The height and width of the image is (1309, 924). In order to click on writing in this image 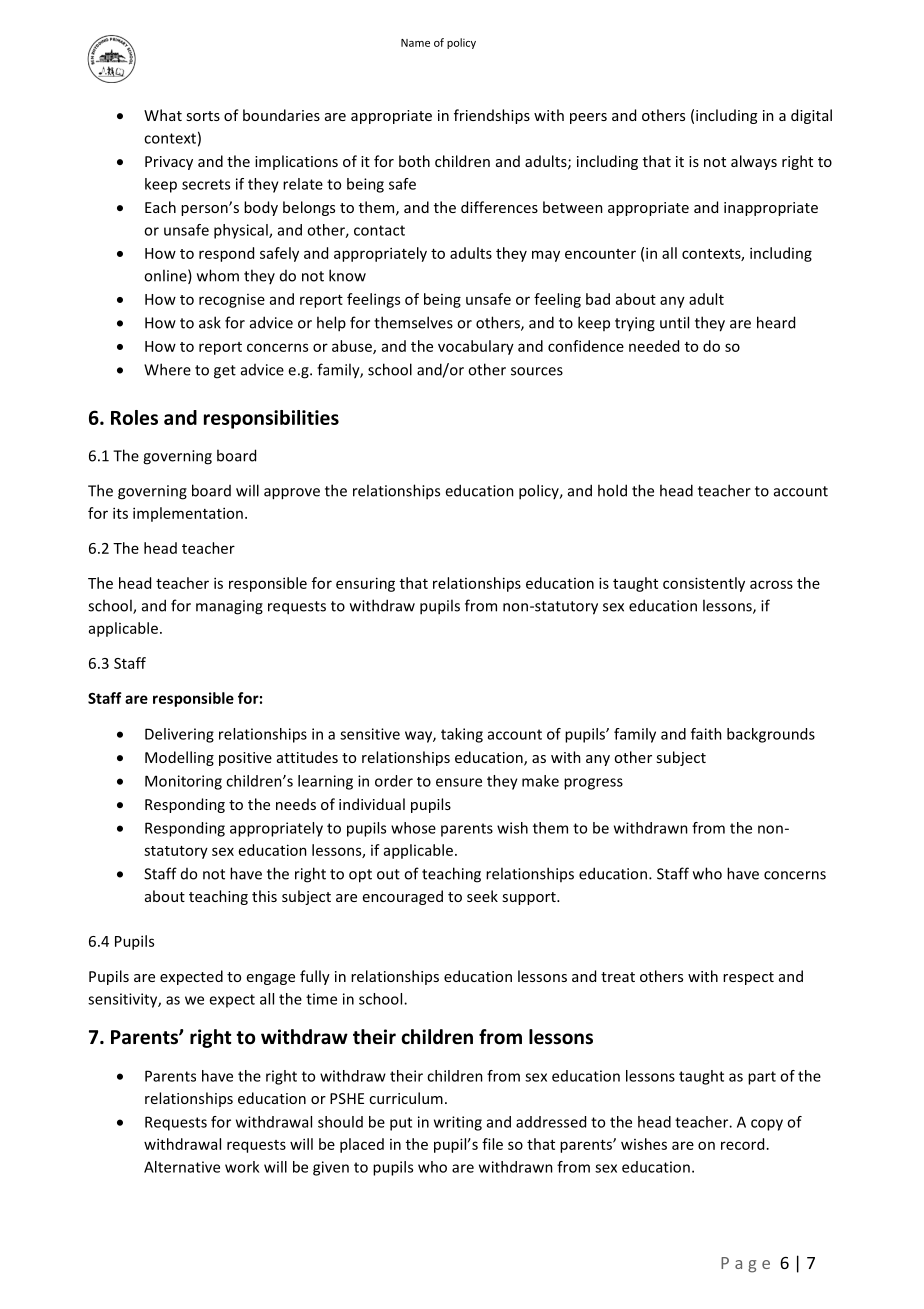, I will do `click(458, 1123)`.
